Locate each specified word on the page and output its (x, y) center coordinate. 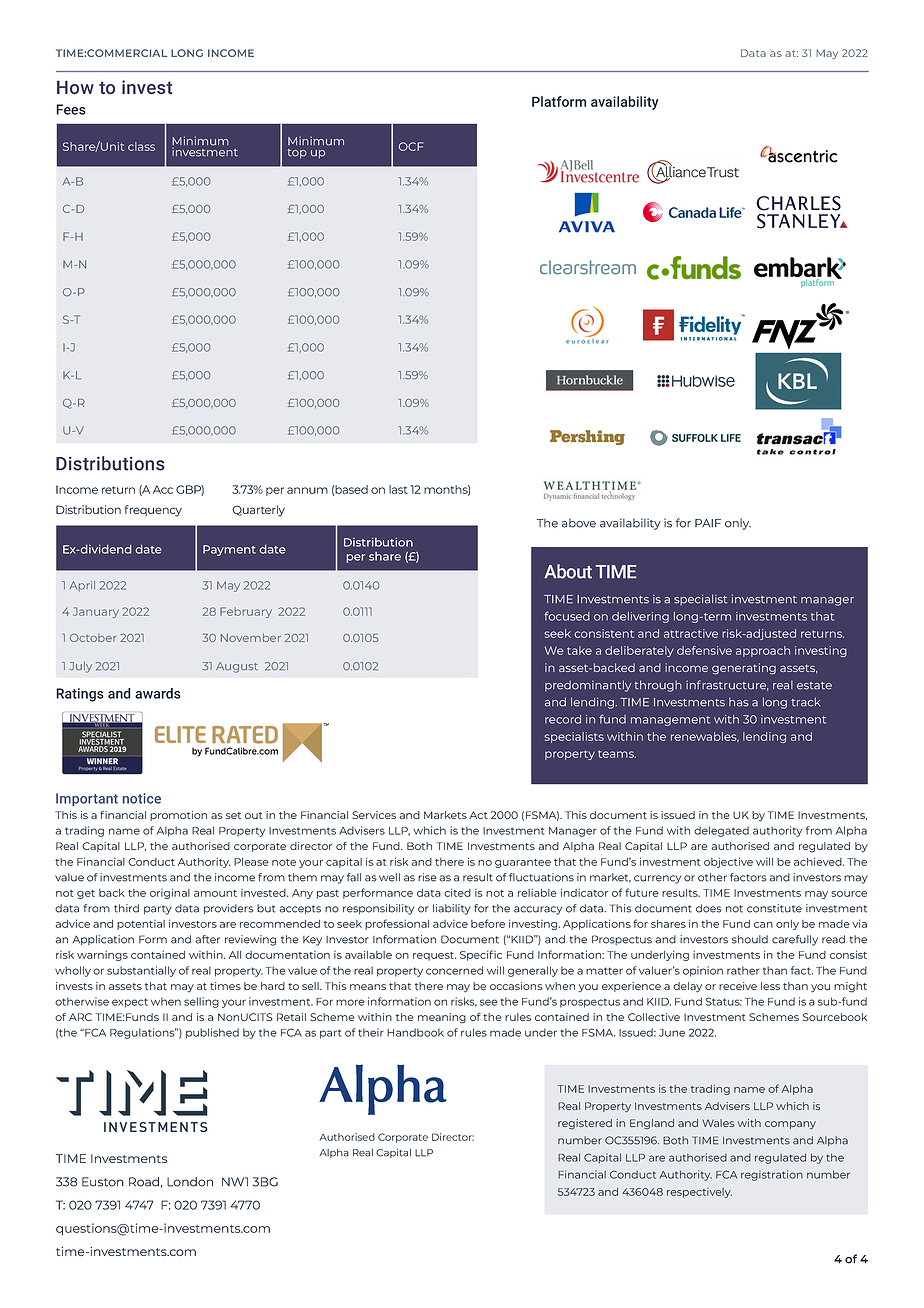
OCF (411, 146)
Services (374, 815)
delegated (721, 831)
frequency (153, 511)
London (190, 1182)
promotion (178, 816)
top (297, 154)
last (398, 489)
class (141, 146)
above (579, 523)
